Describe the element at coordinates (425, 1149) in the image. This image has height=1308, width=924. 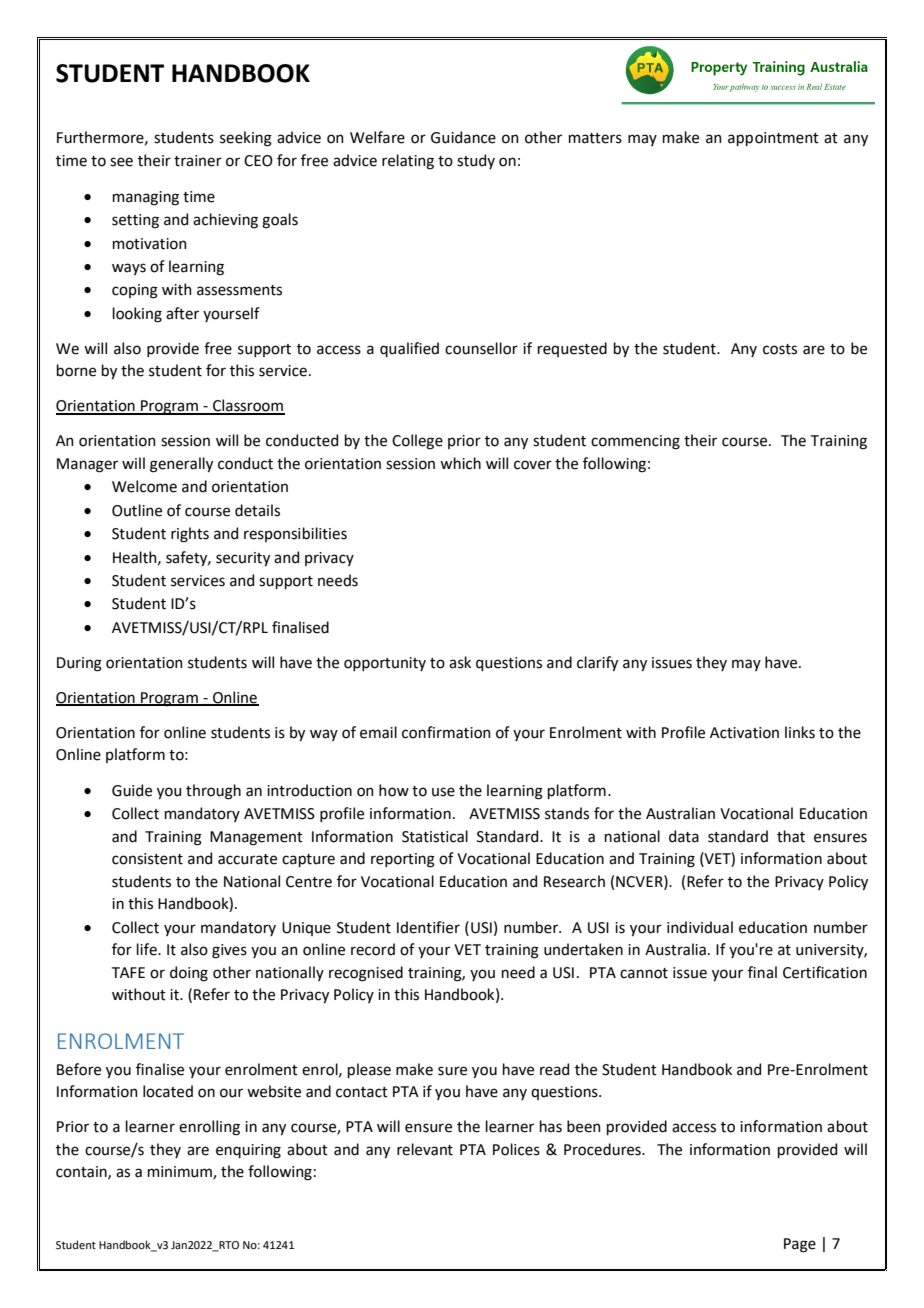
I see `relevant` at that location.
